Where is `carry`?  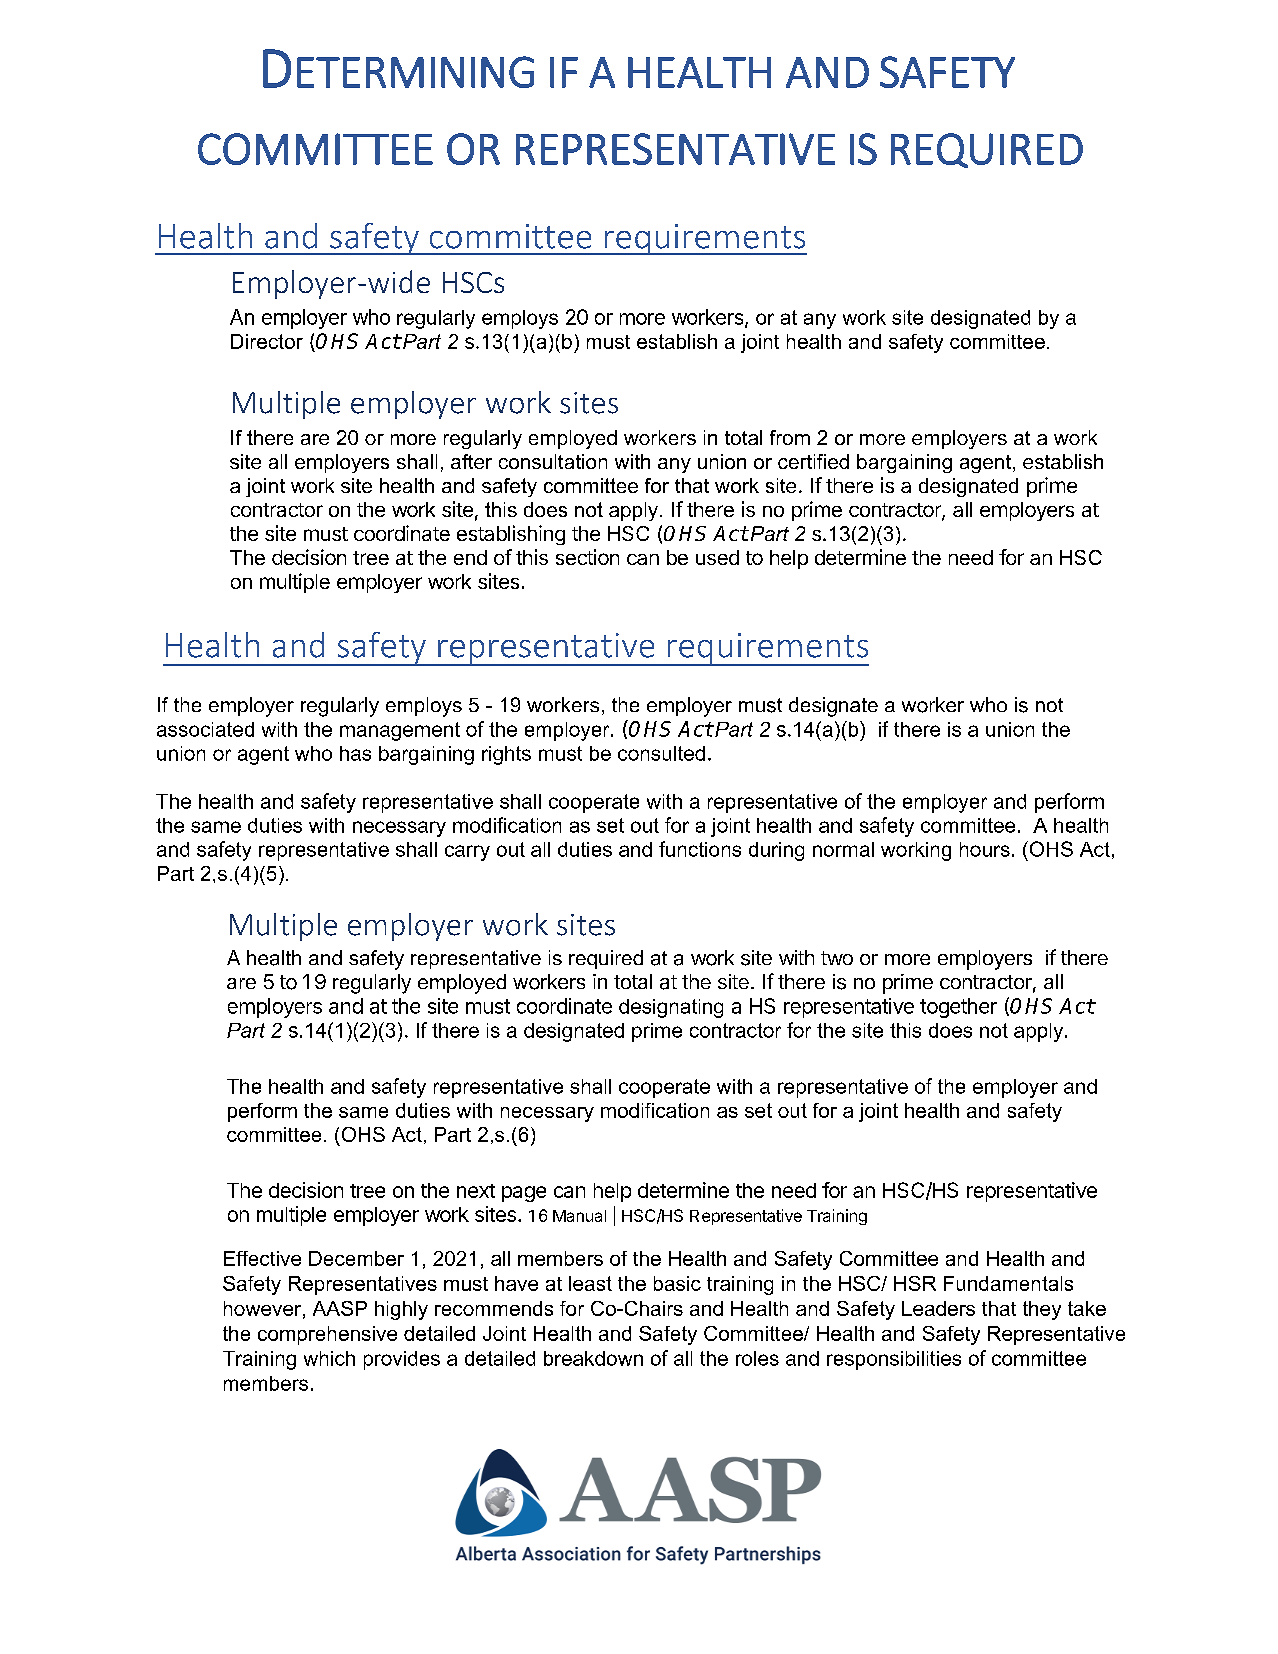 carry is located at coordinates (467, 853).
